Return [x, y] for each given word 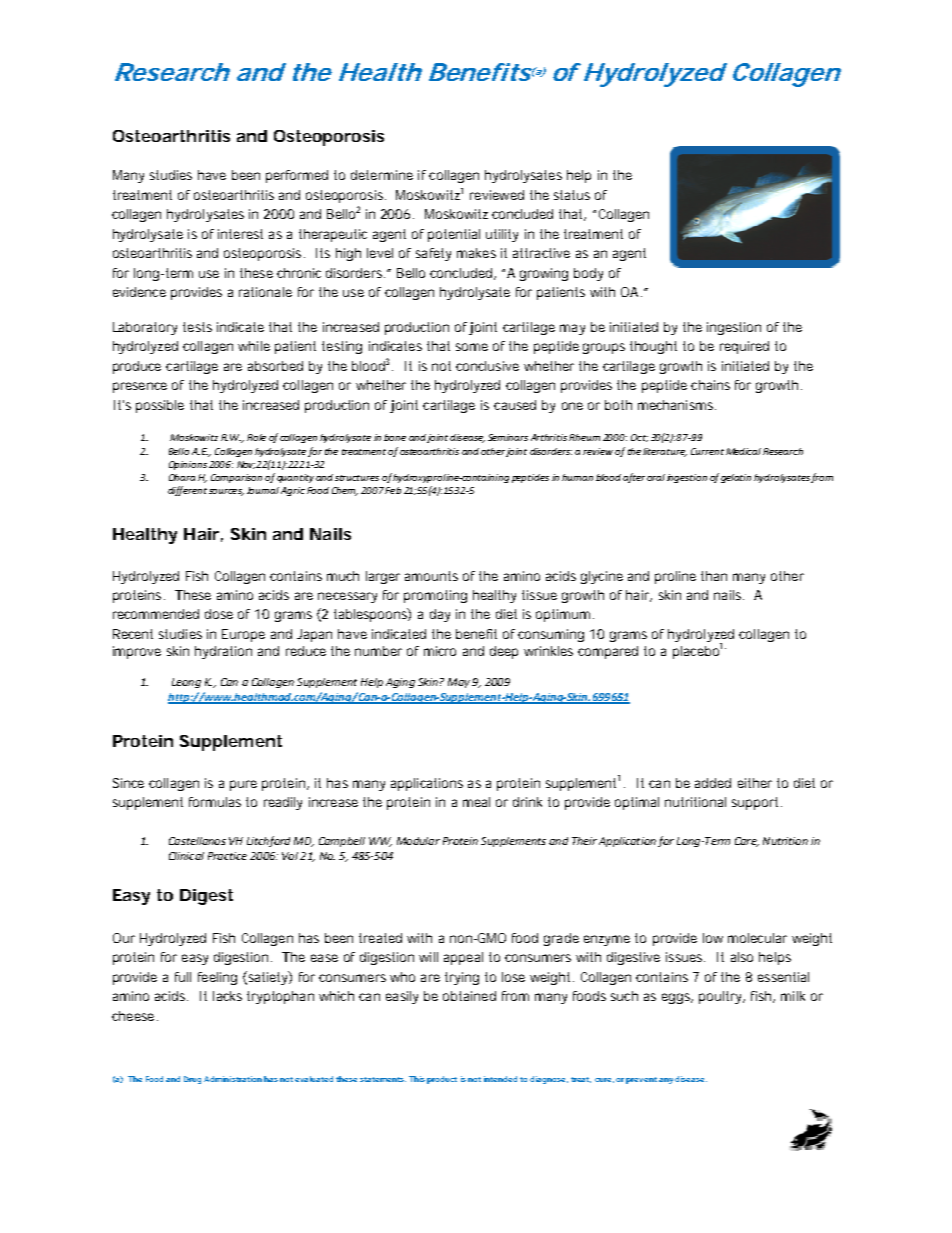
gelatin [736, 478]
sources [226, 492]
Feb [393, 490]
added [713, 783]
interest [240, 234]
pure [243, 785]
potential [454, 235]
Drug [192, 1080]
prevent [641, 1080]
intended [500, 1079]
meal [476, 802]
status [572, 195]
